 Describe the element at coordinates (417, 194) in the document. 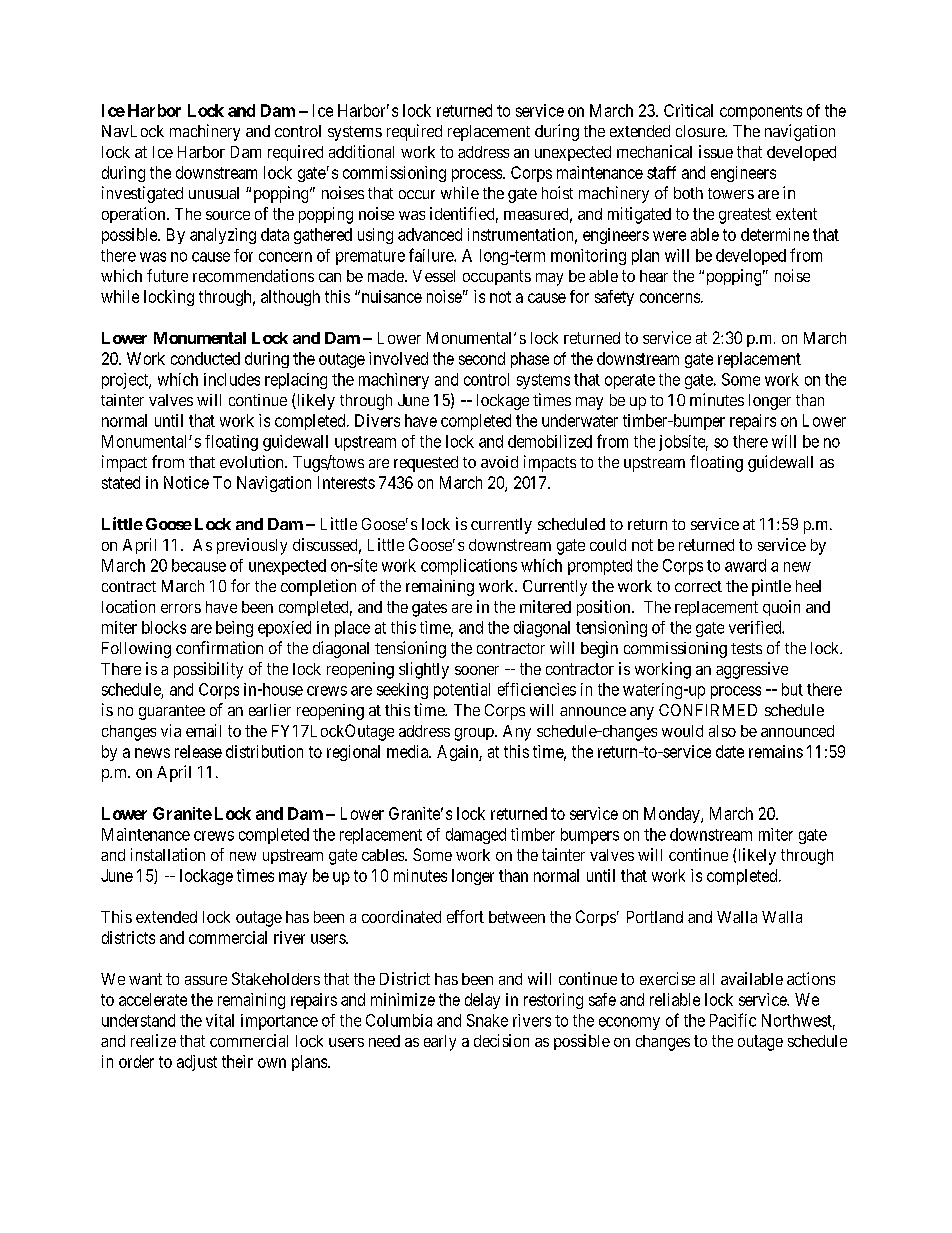

I see `occur` at that location.
